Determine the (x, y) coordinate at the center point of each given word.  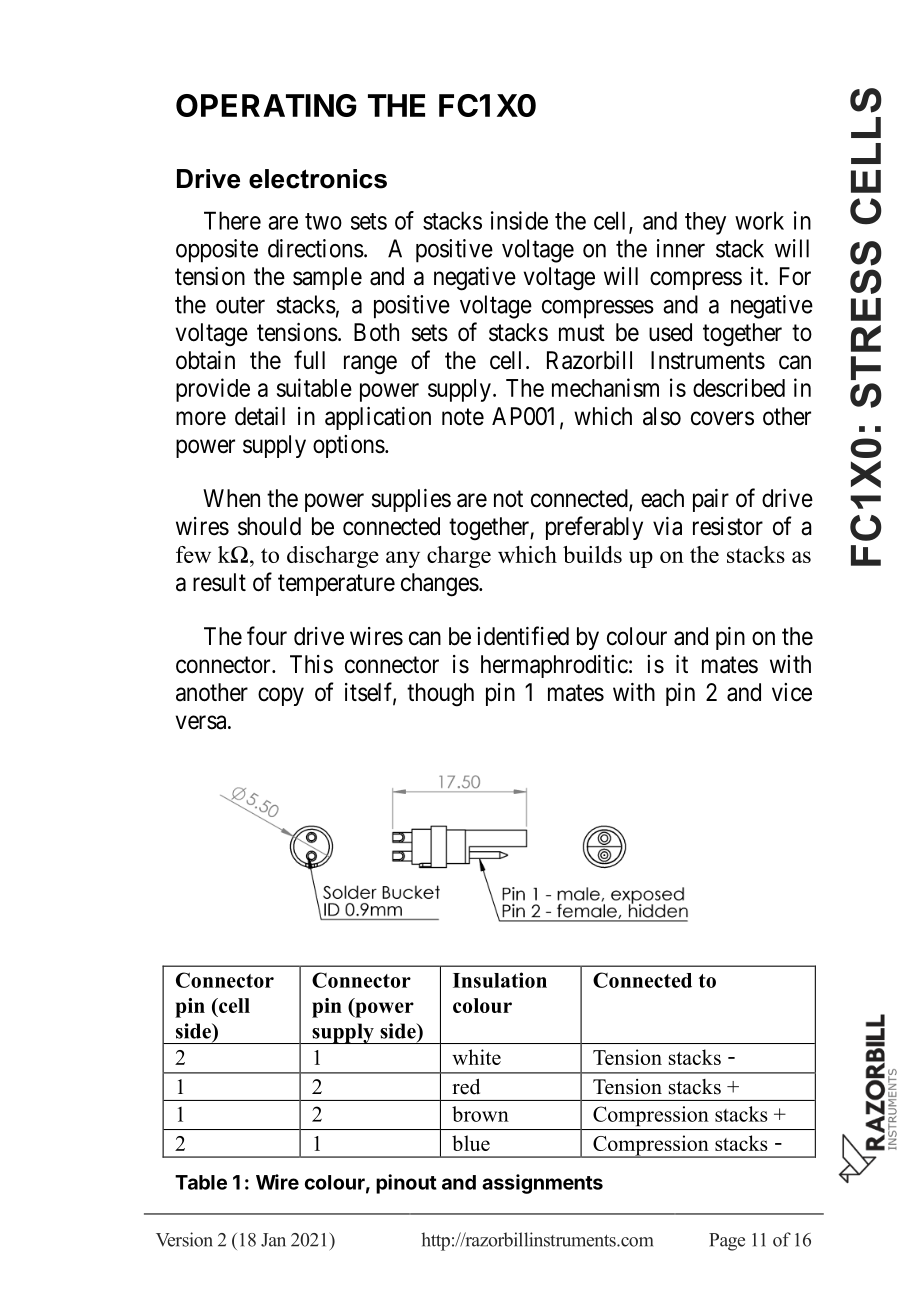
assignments (542, 1184)
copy (281, 696)
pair (711, 500)
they (705, 223)
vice (792, 692)
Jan (273, 1240)
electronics (318, 179)
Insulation (500, 980)
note (463, 417)
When (231, 498)
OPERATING (266, 105)
